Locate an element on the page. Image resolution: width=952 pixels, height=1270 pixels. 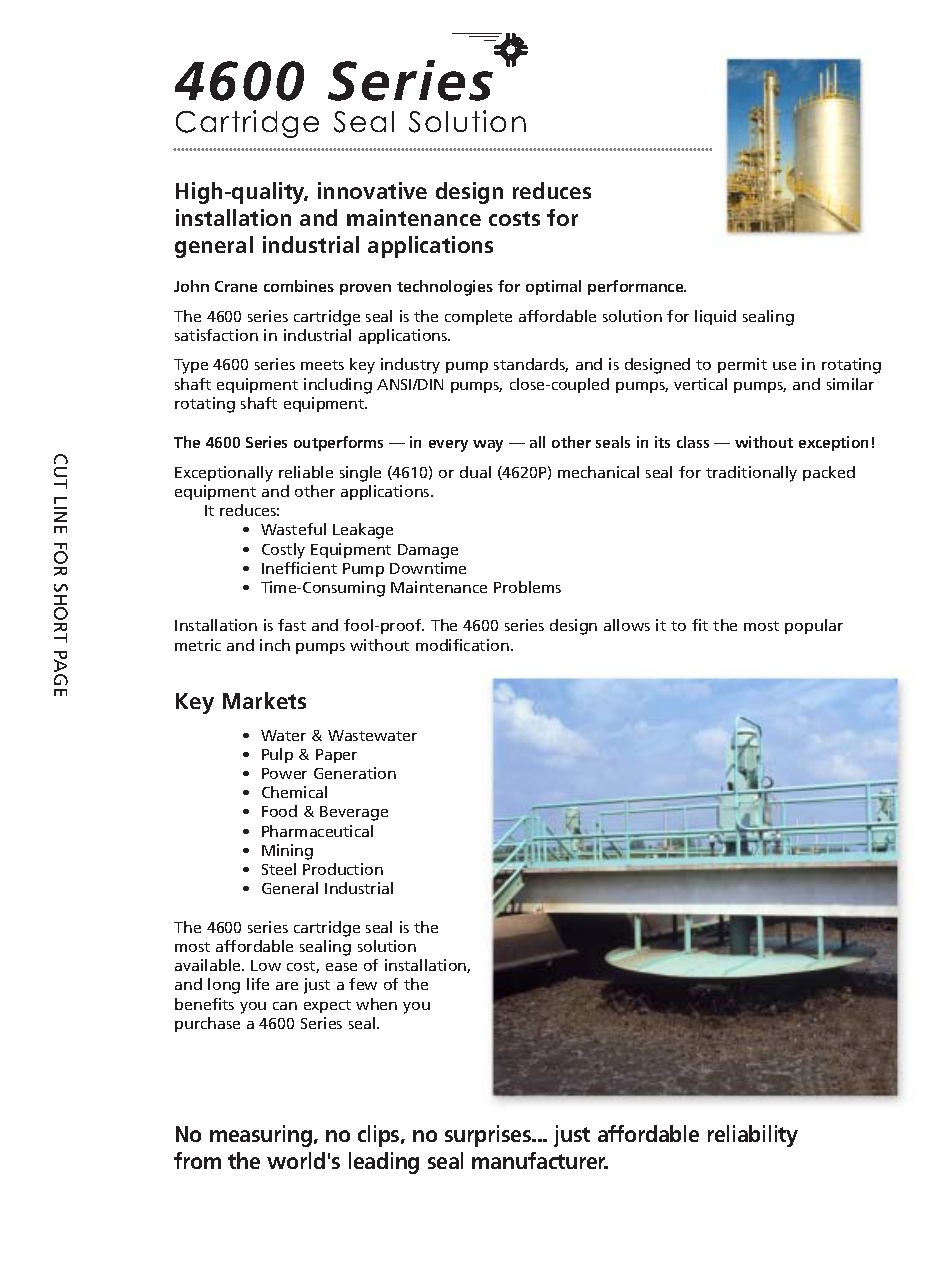
from is located at coordinates (197, 1160).
